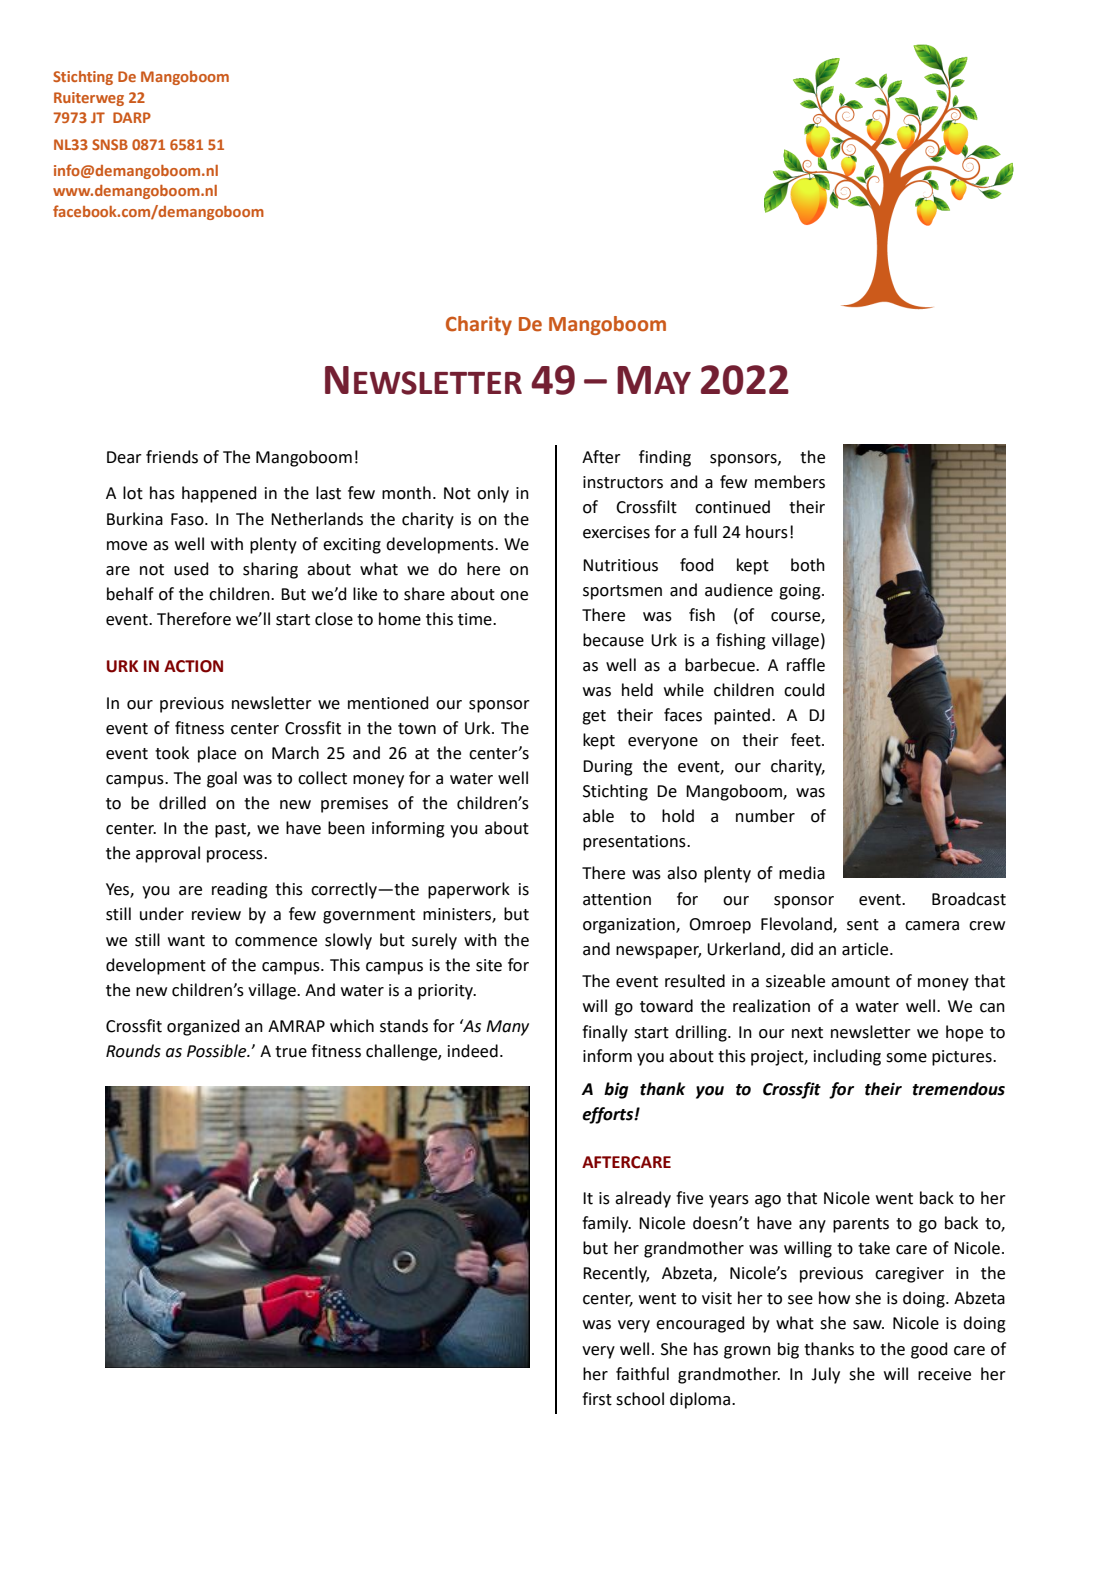  I want to click on first, so click(597, 1399).
